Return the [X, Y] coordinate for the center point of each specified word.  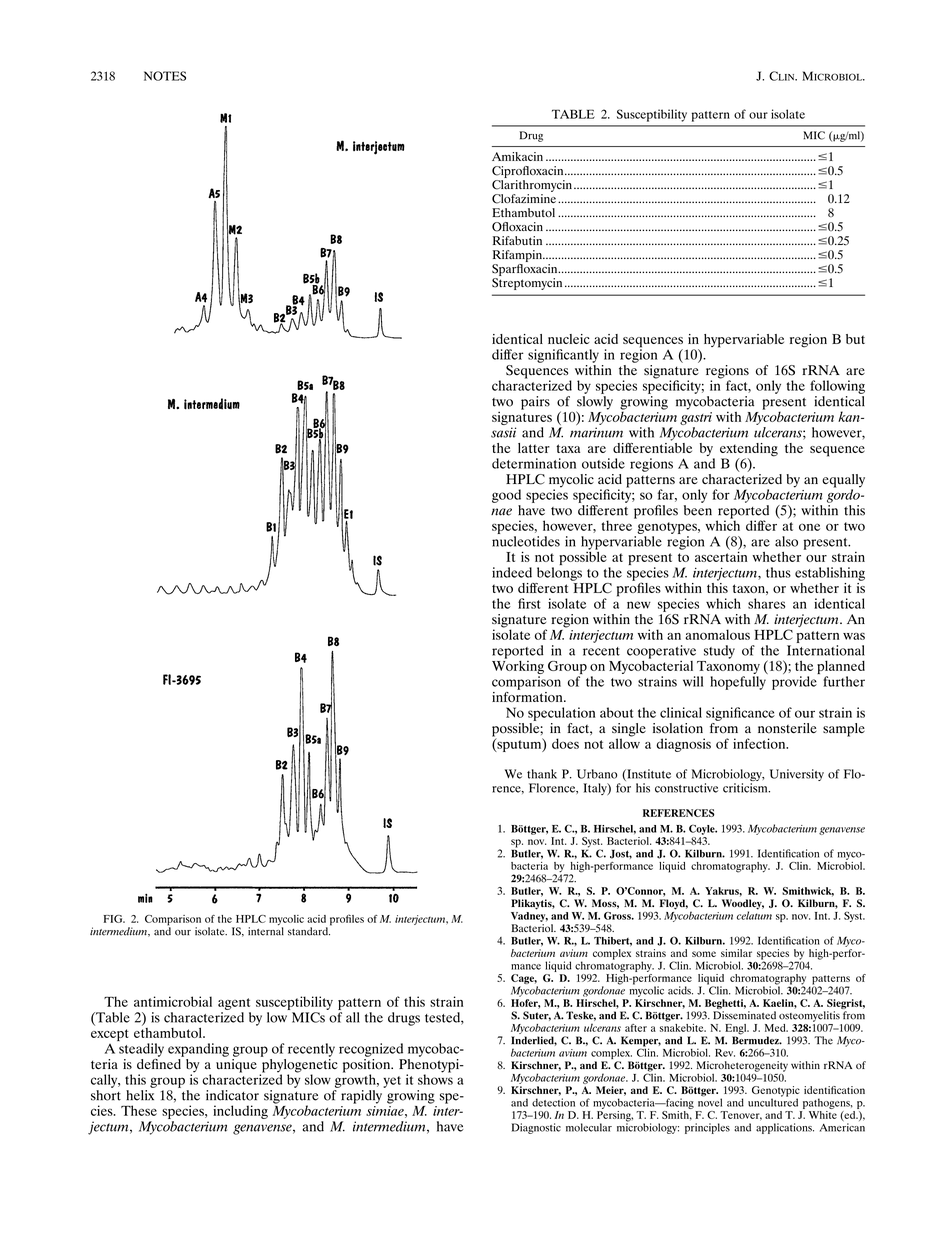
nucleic [569, 339]
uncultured [773, 1101]
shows [435, 1078]
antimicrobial [173, 1001]
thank [542, 774]
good [506, 496]
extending [749, 451]
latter [534, 448]
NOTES [165, 76]
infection [760, 743]
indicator [232, 1095]
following [837, 387]
